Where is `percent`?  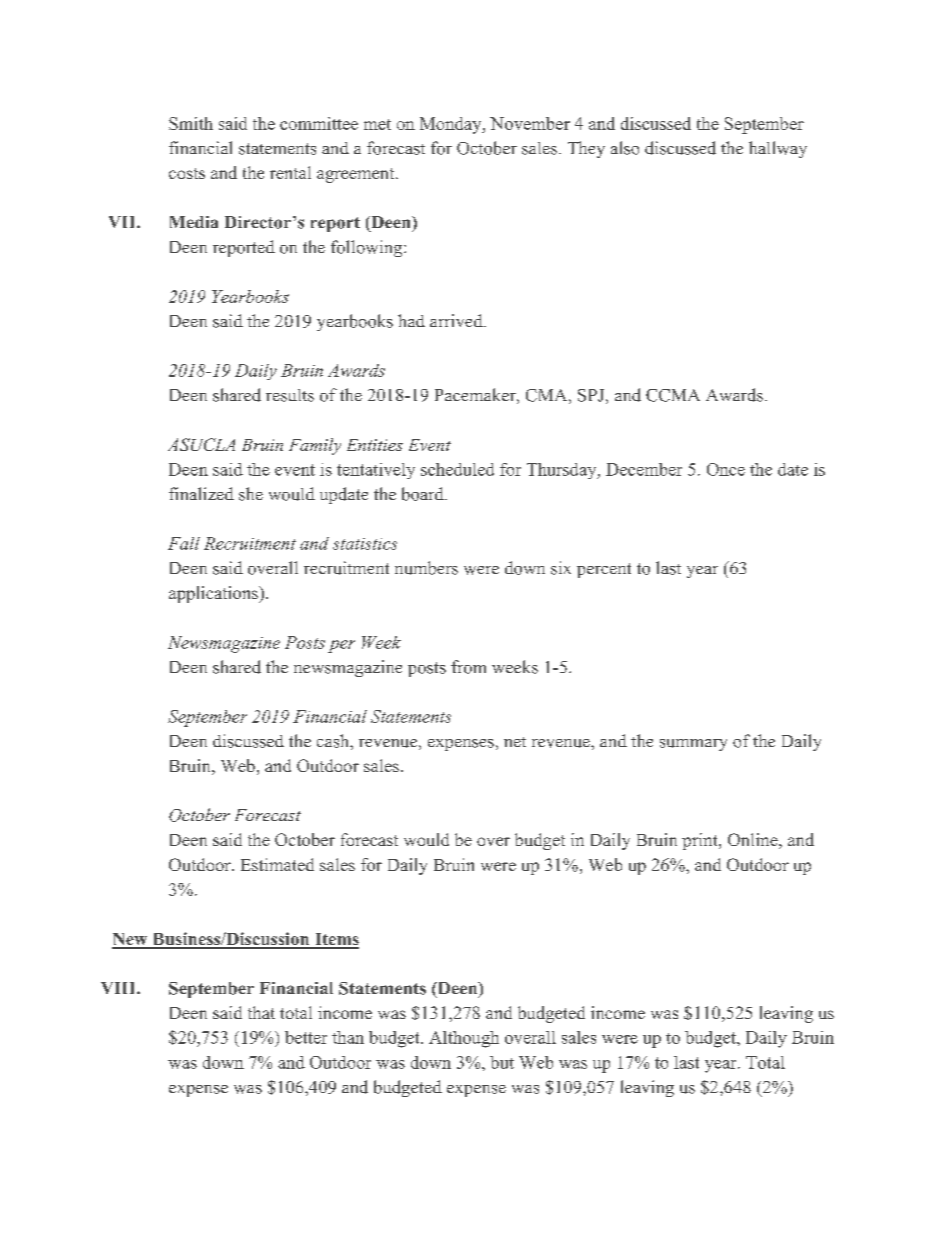
percent is located at coordinates (604, 570).
